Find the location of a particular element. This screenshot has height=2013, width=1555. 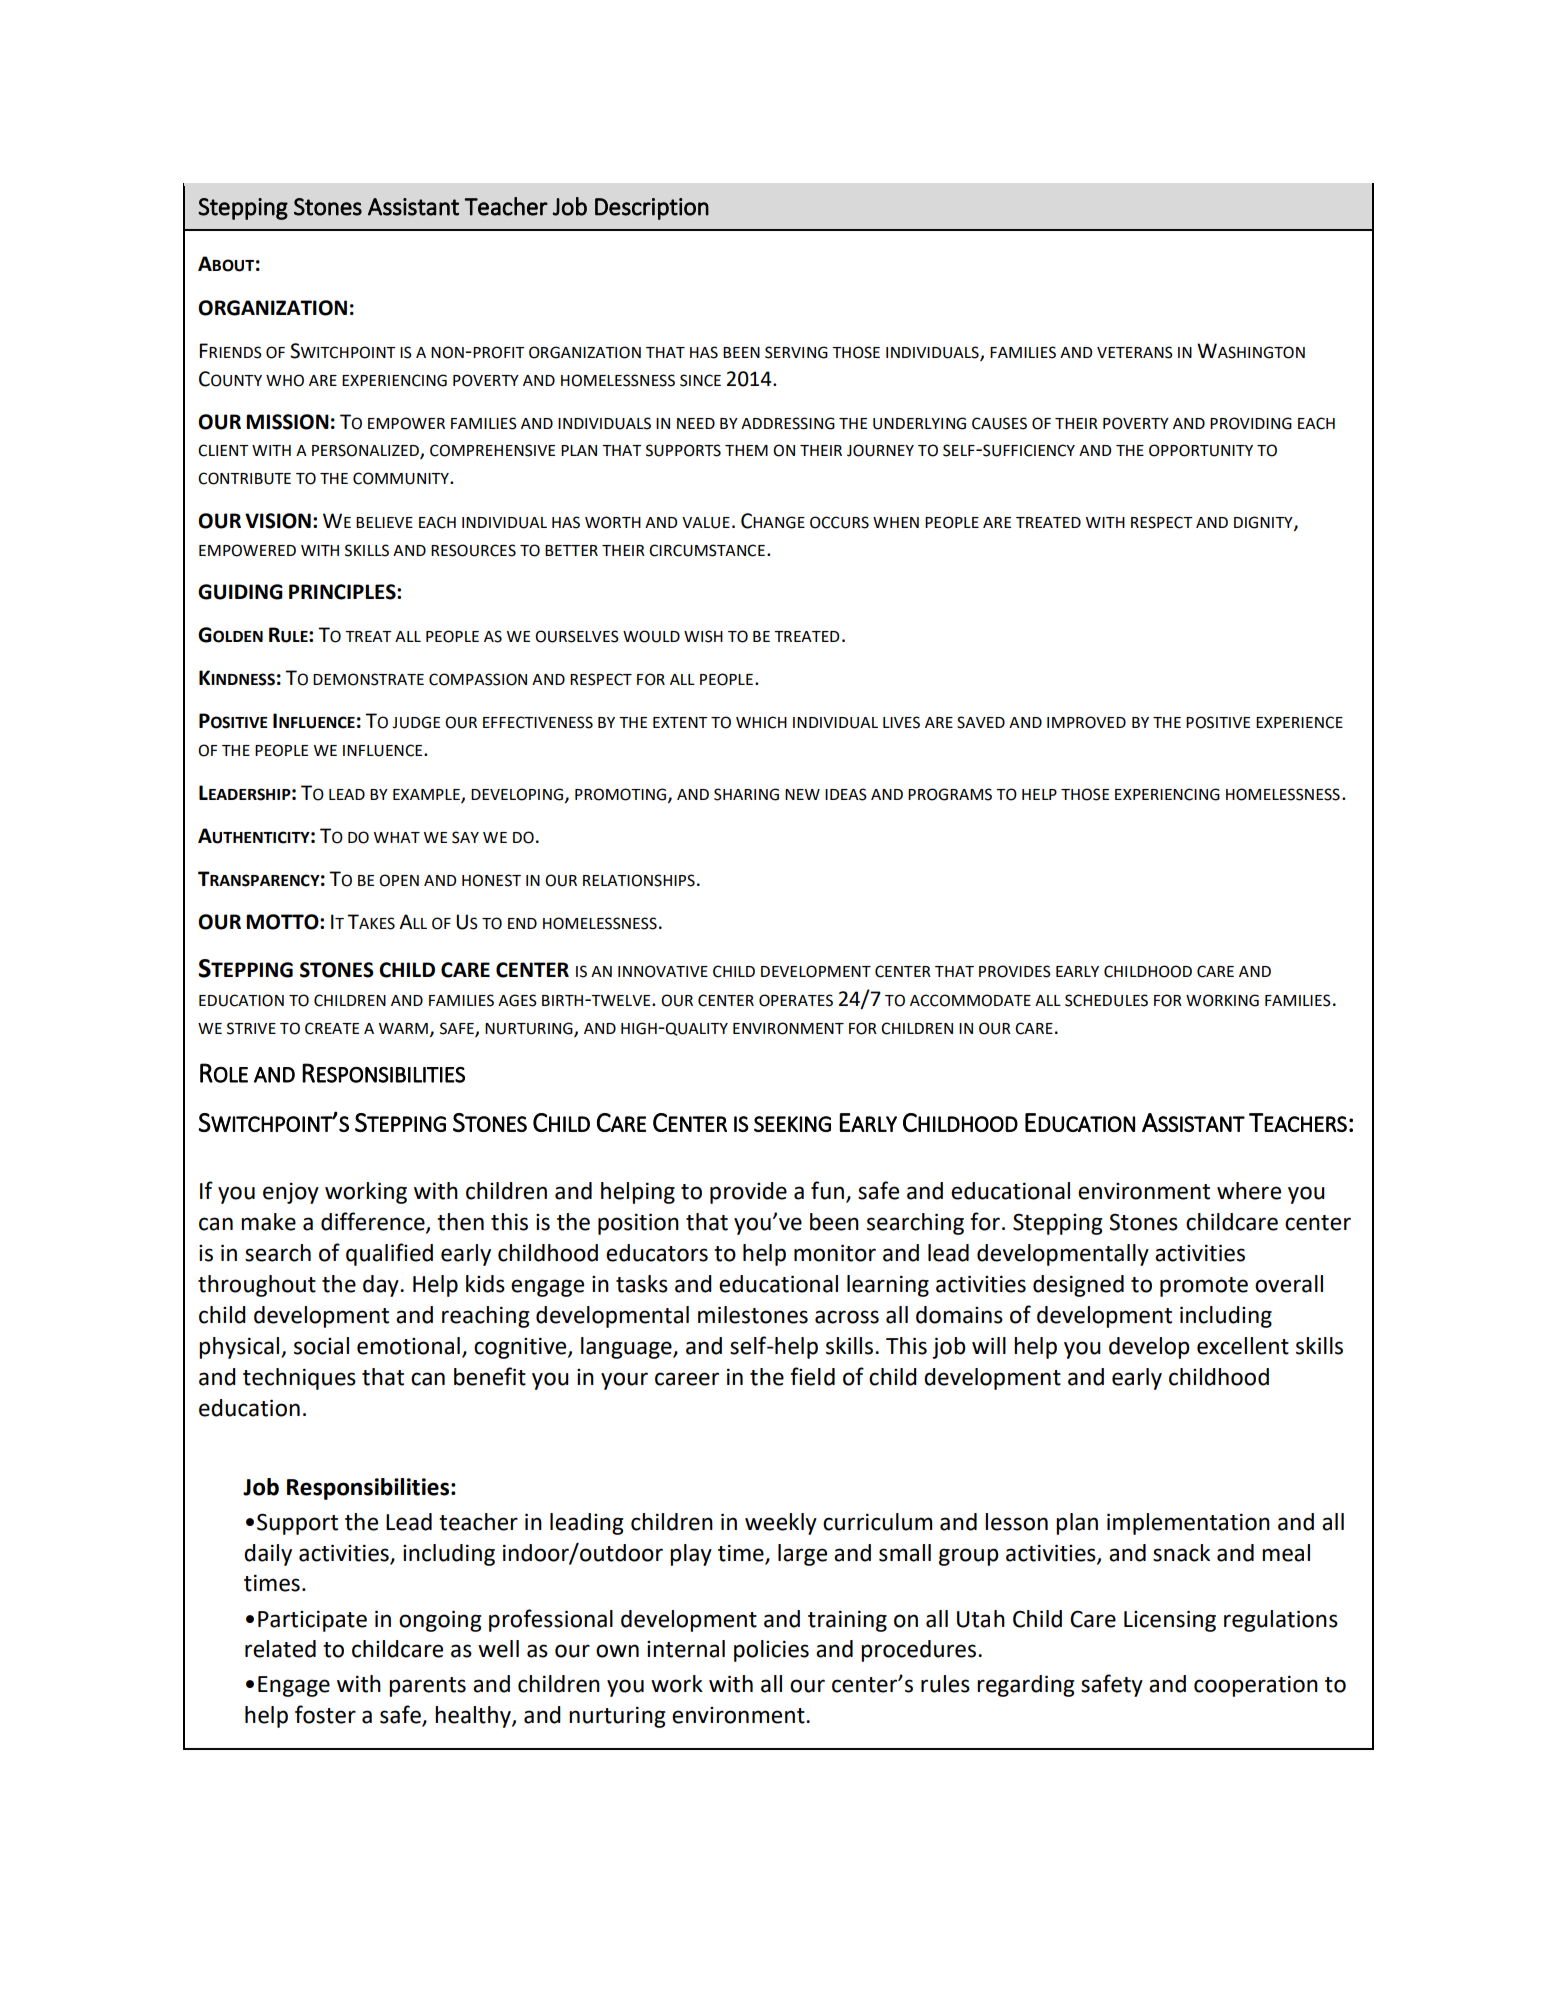

SCHEDULES is located at coordinates (1106, 1000).
